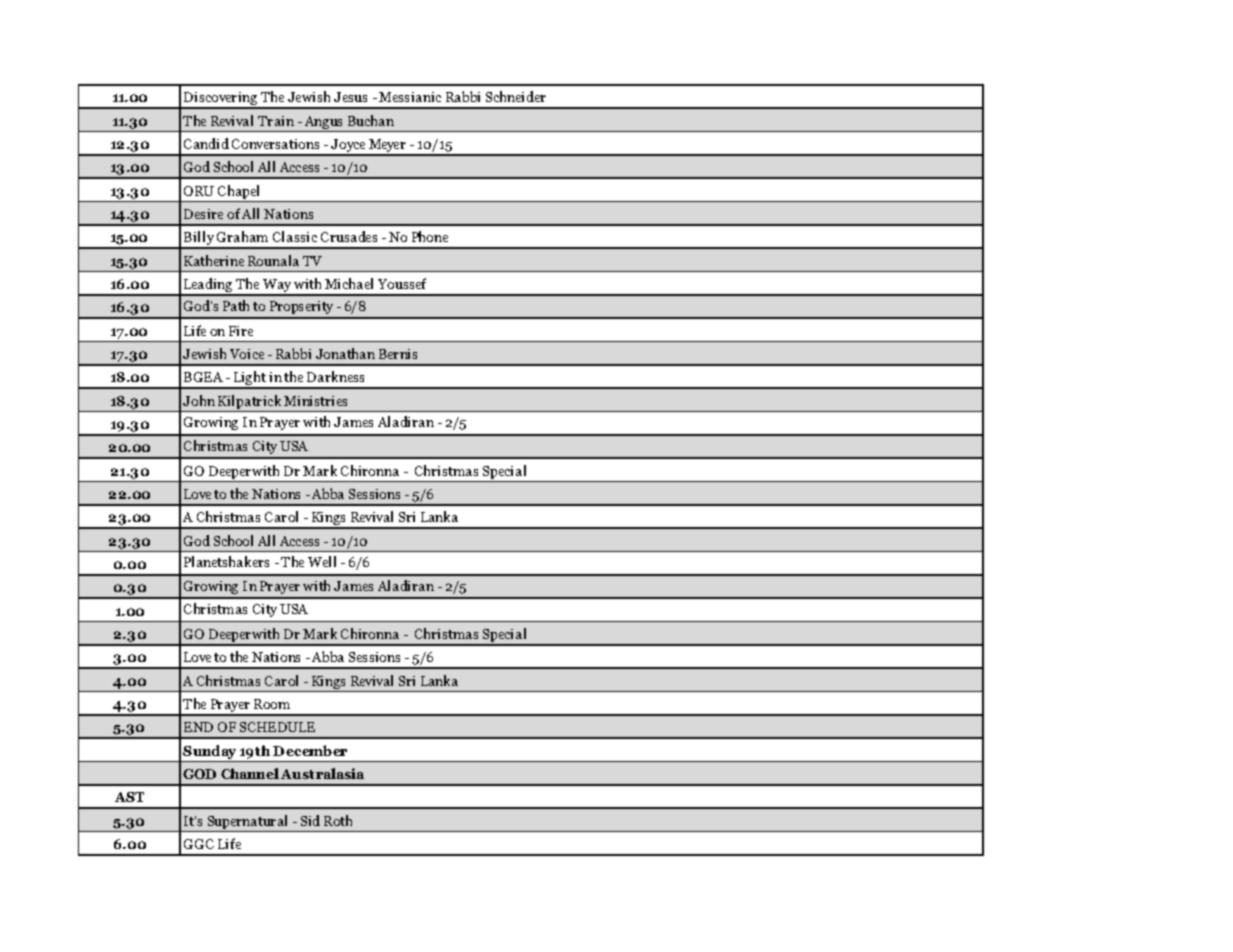 The width and height of the image is (1233, 952). Describe the element at coordinates (199, 400) in the image. I see `John` at that location.
